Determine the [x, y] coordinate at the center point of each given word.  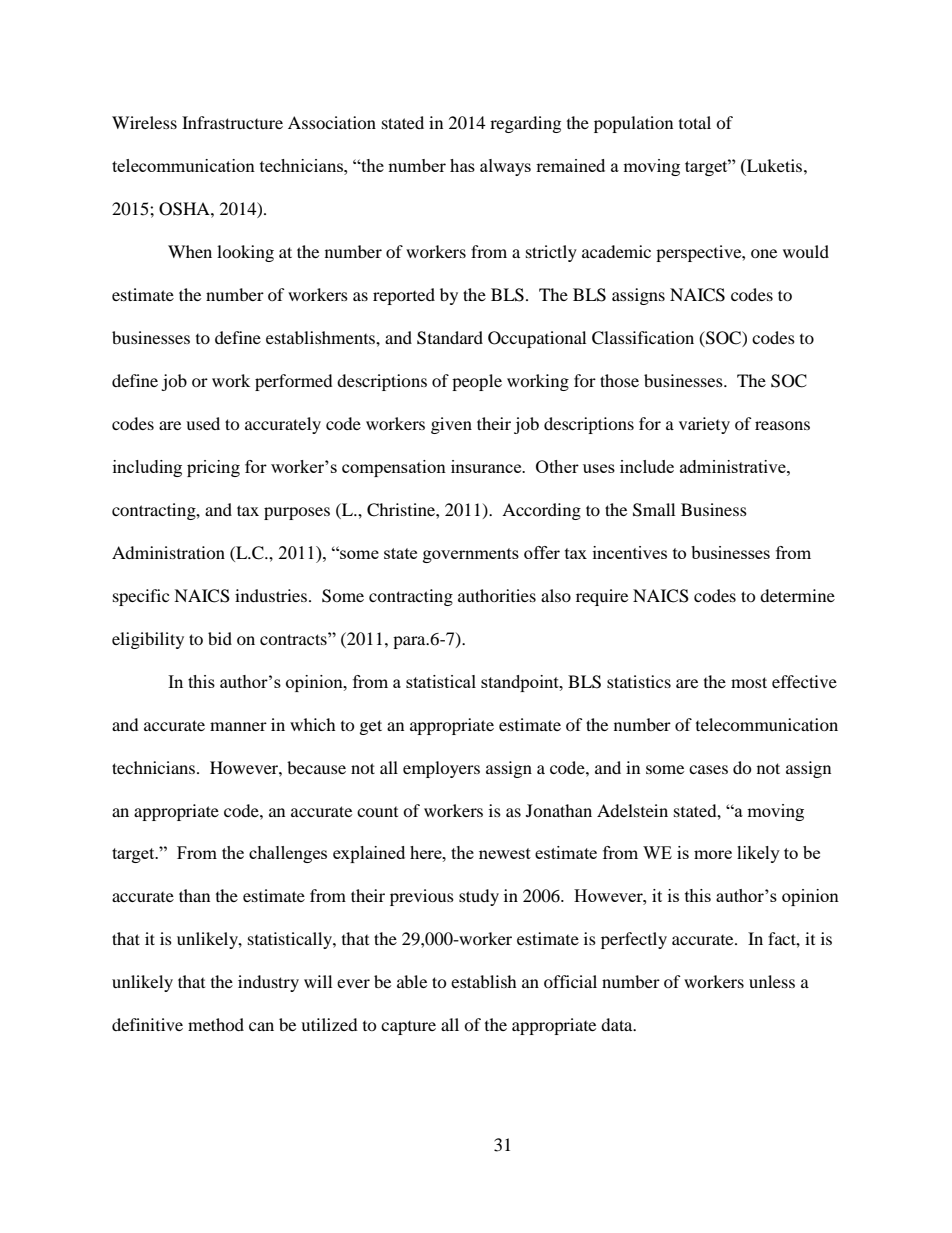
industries [272, 595]
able [412, 981]
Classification [643, 338]
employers [441, 769]
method [216, 1024]
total [695, 122]
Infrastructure [232, 122]
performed [294, 382]
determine [797, 595]
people [477, 382]
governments [471, 555]
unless [772, 981]
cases [708, 769]
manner [238, 726]
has [462, 165]
